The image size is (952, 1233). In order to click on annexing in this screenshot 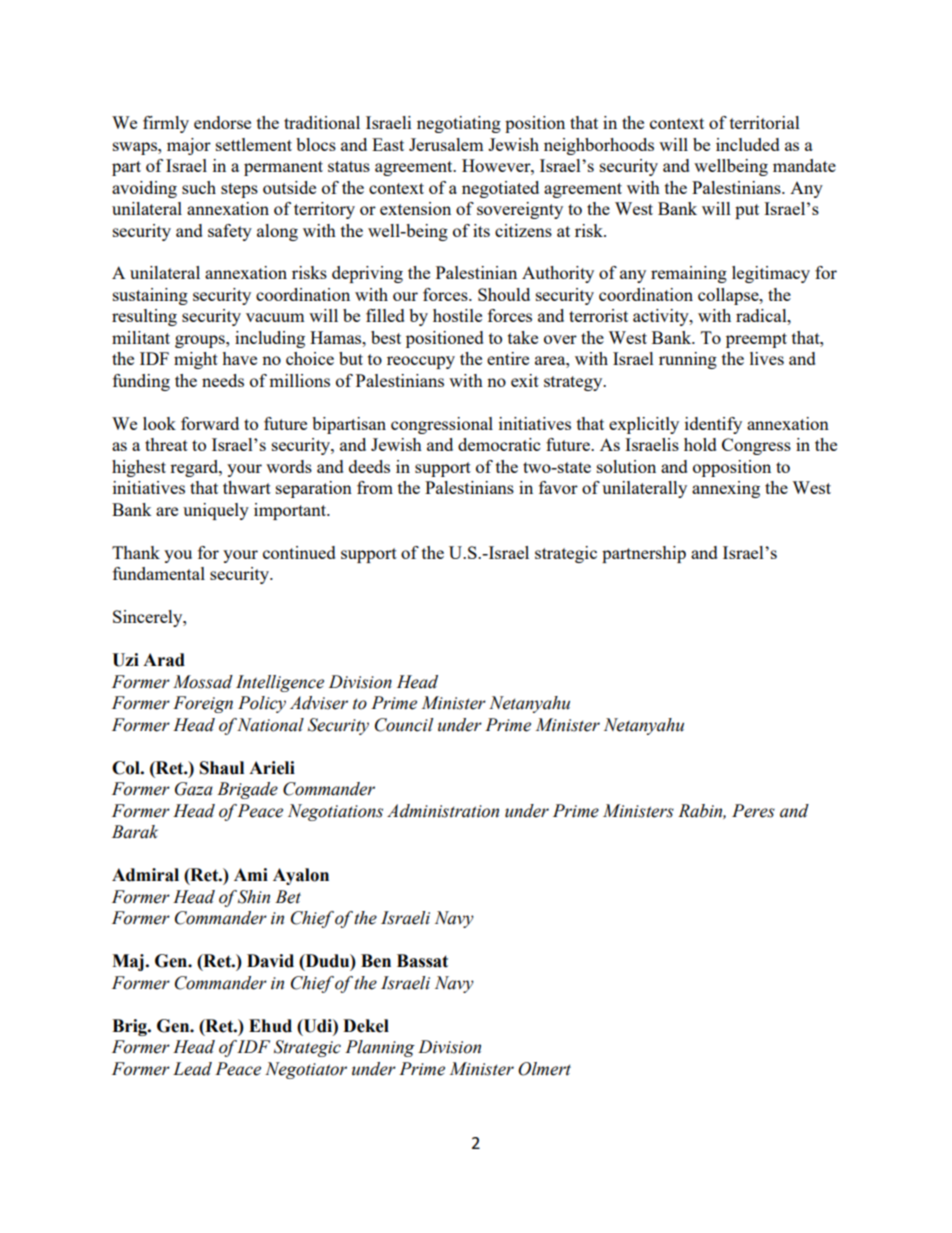, I will do `click(726, 489)`.
